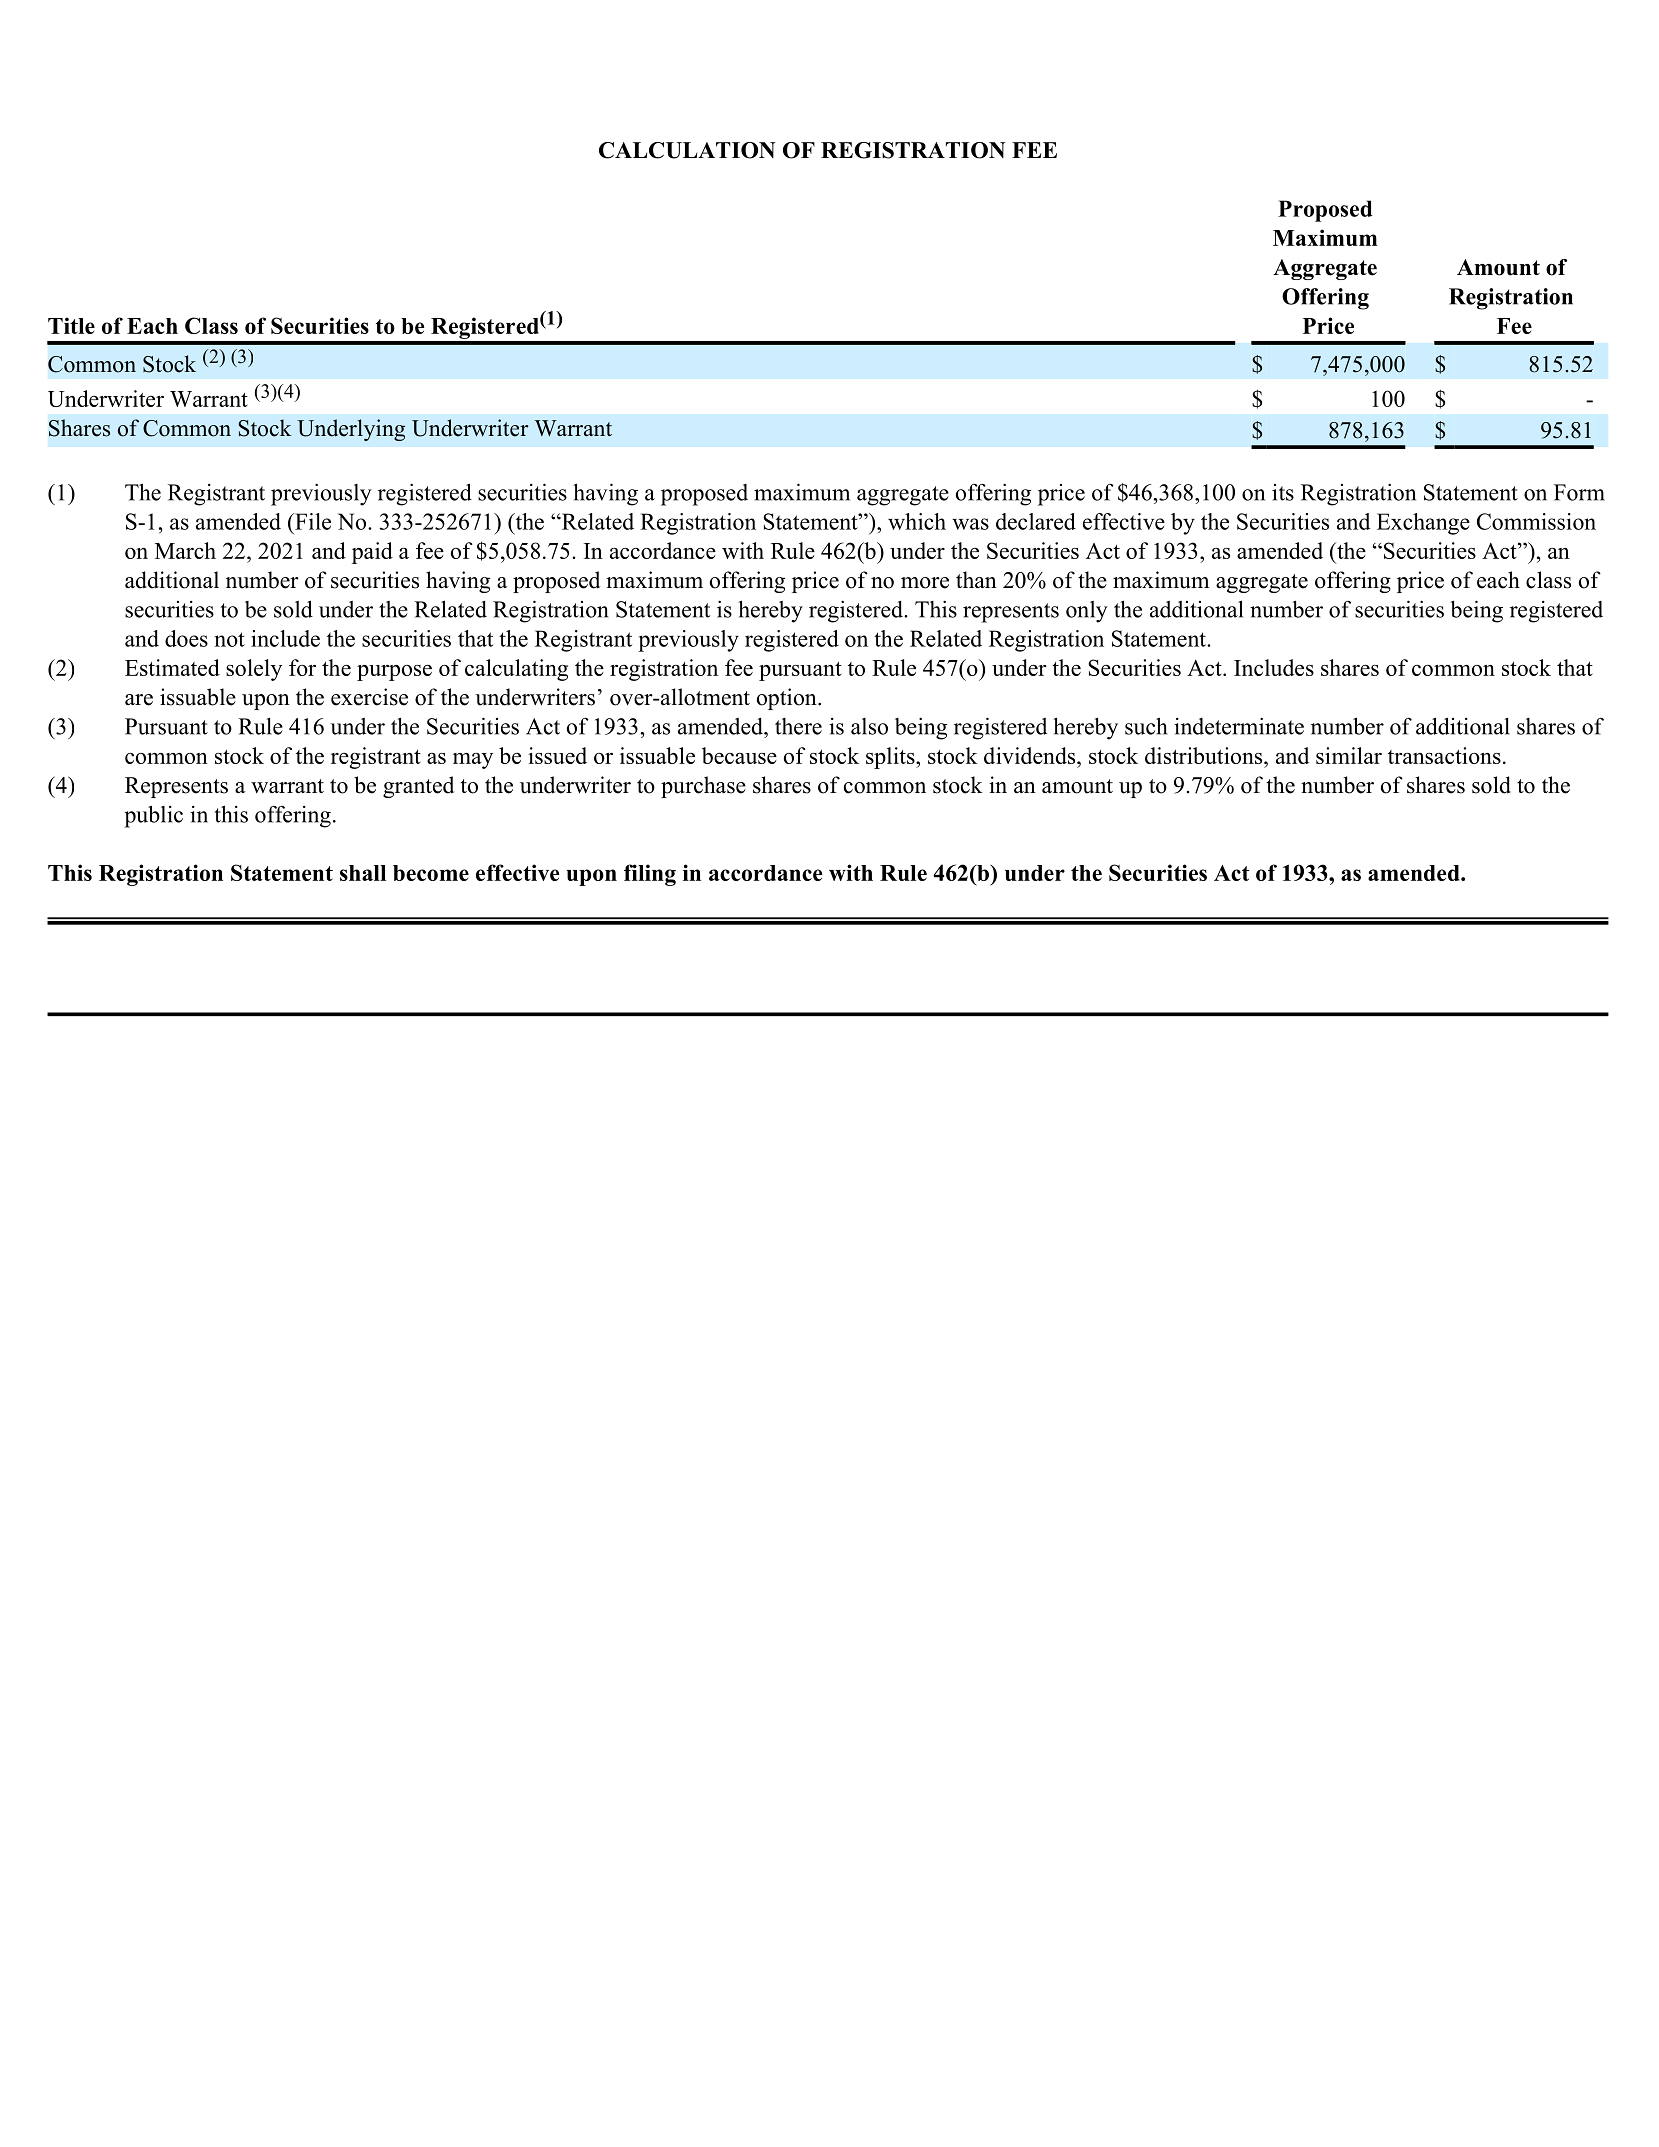 Image resolution: width=1659 pixels, height=2147 pixels. I want to click on Title, so click(71, 325).
